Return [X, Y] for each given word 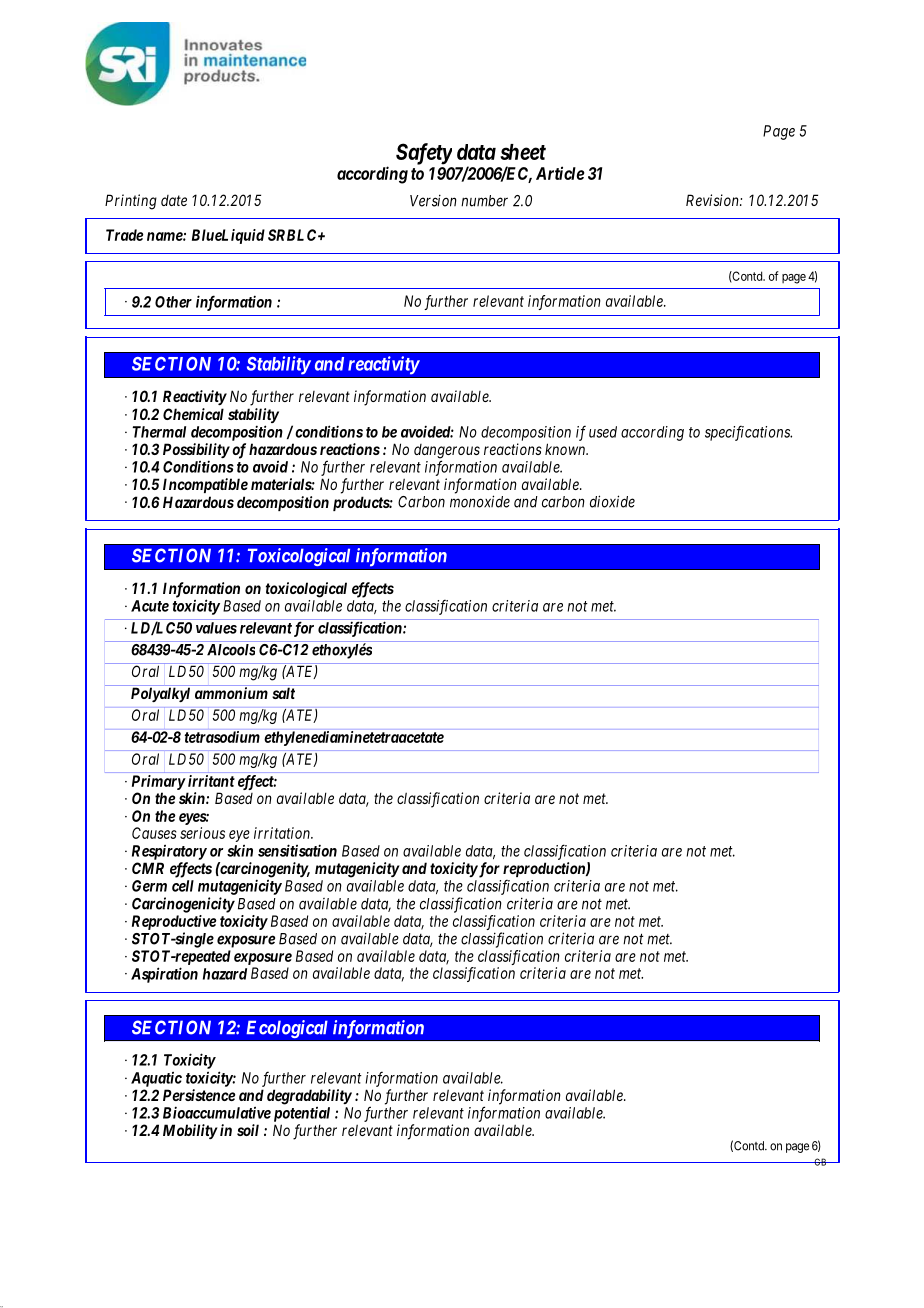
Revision [713, 200]
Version [433, 200]
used [603, 432]
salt [283, 693]
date [174, 200]
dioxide [612, 501]
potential [302, 1114]
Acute [150, 606]
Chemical [193, 414]
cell [183, 886]
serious [202, 833]
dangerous [447, 452]
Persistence [199, 1095]
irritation [283, 833]
